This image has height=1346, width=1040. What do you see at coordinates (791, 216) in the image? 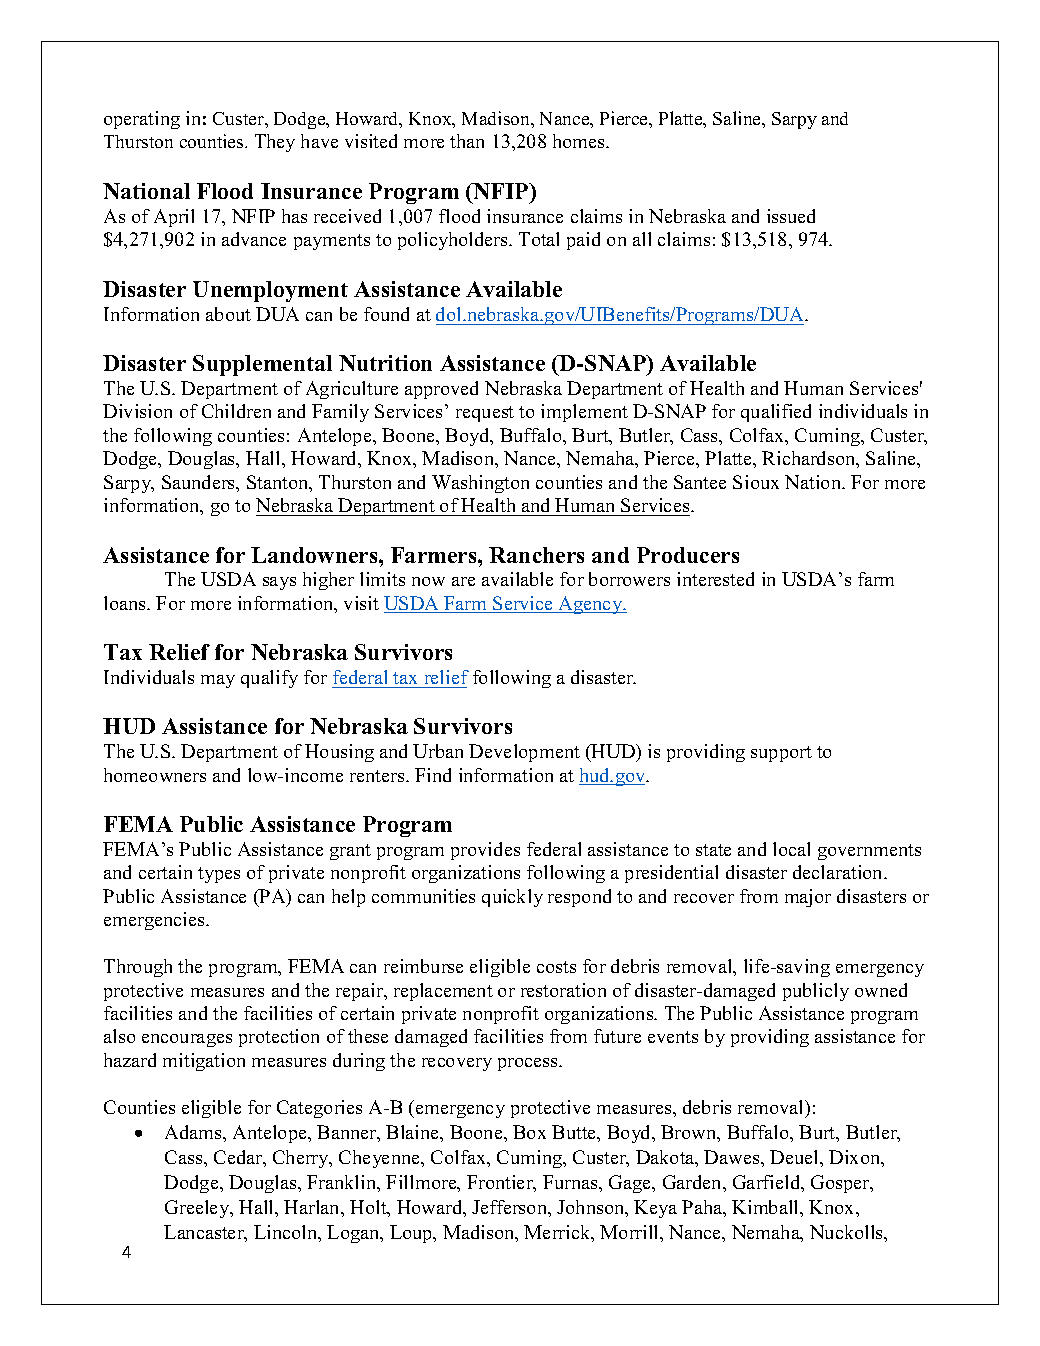
I see `issued` at bounding box center [791, 216].
